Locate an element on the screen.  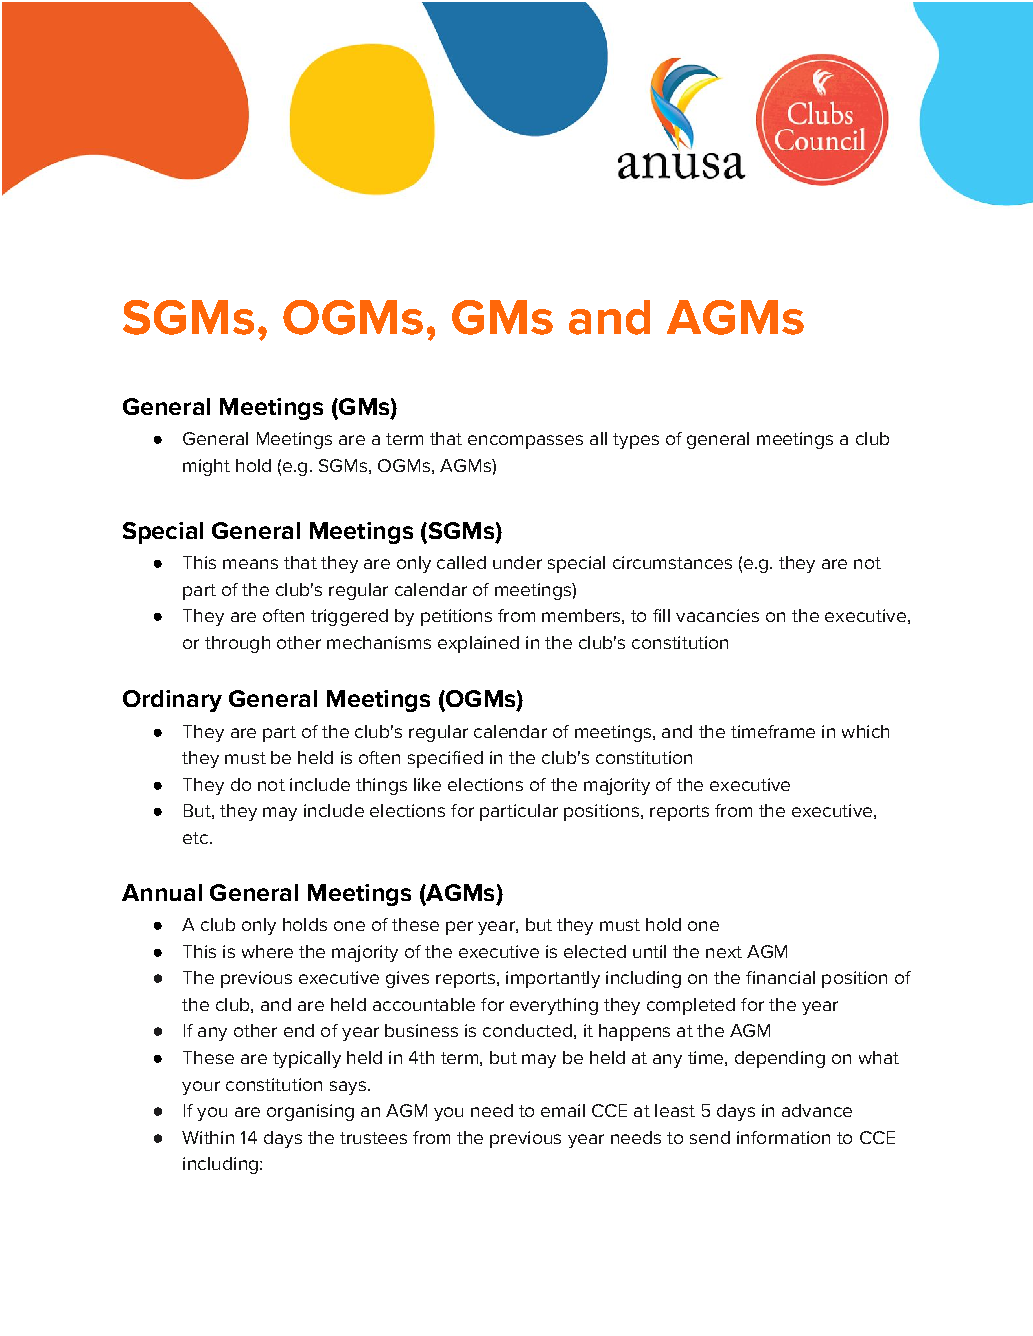
per is located at coordinates (459, 928).
